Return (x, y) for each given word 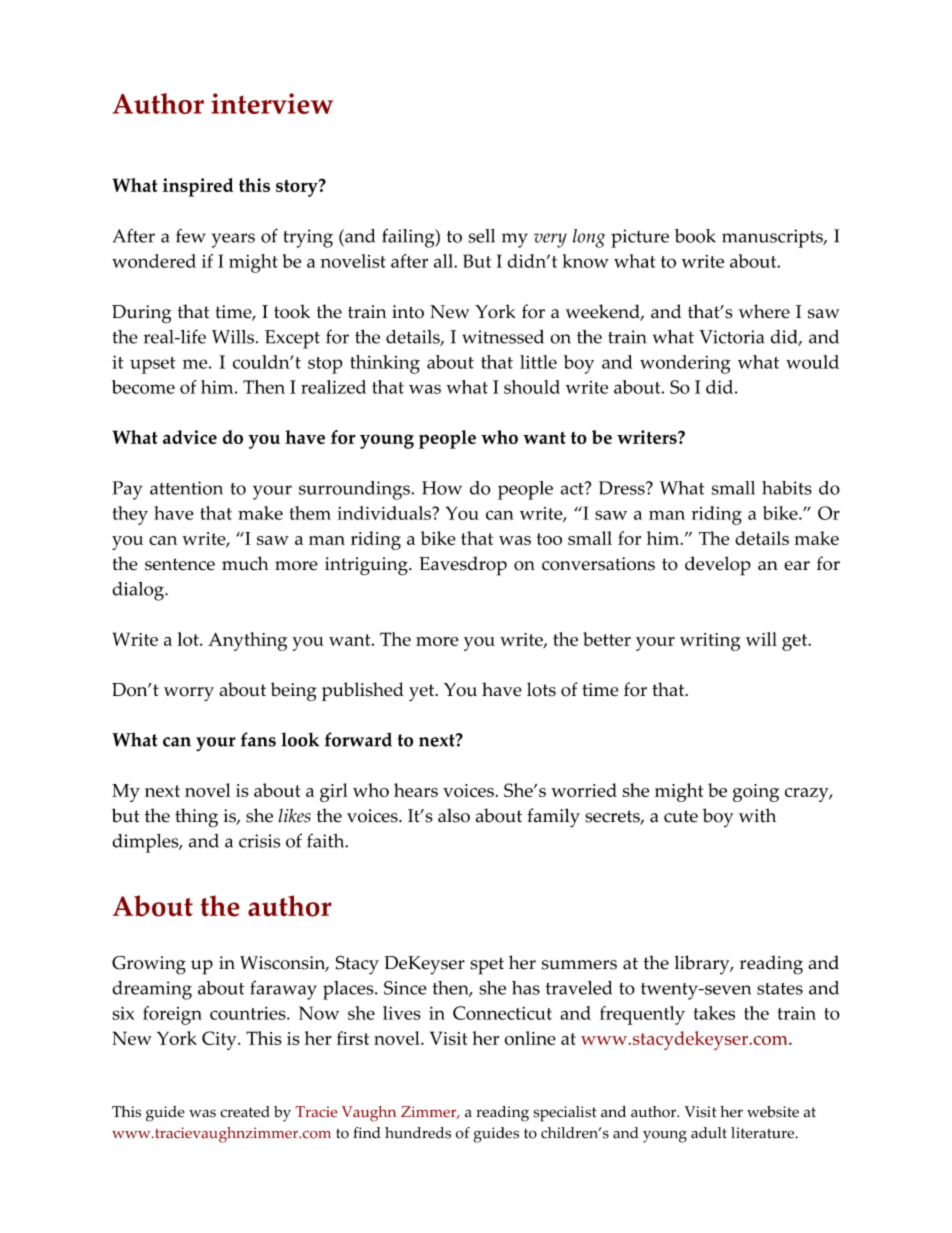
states (780, 989)
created (245, 1112)
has (526, 988)
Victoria (731, 337)
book (695, 236)
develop (718, 566)
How (442, 488)
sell (481, 236)
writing (710, 642)
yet (423, 692)
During (142, 314)
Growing (149, 965)
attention (186, 488)
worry (189, 694)
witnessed (503, 337)
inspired (198, 187)
